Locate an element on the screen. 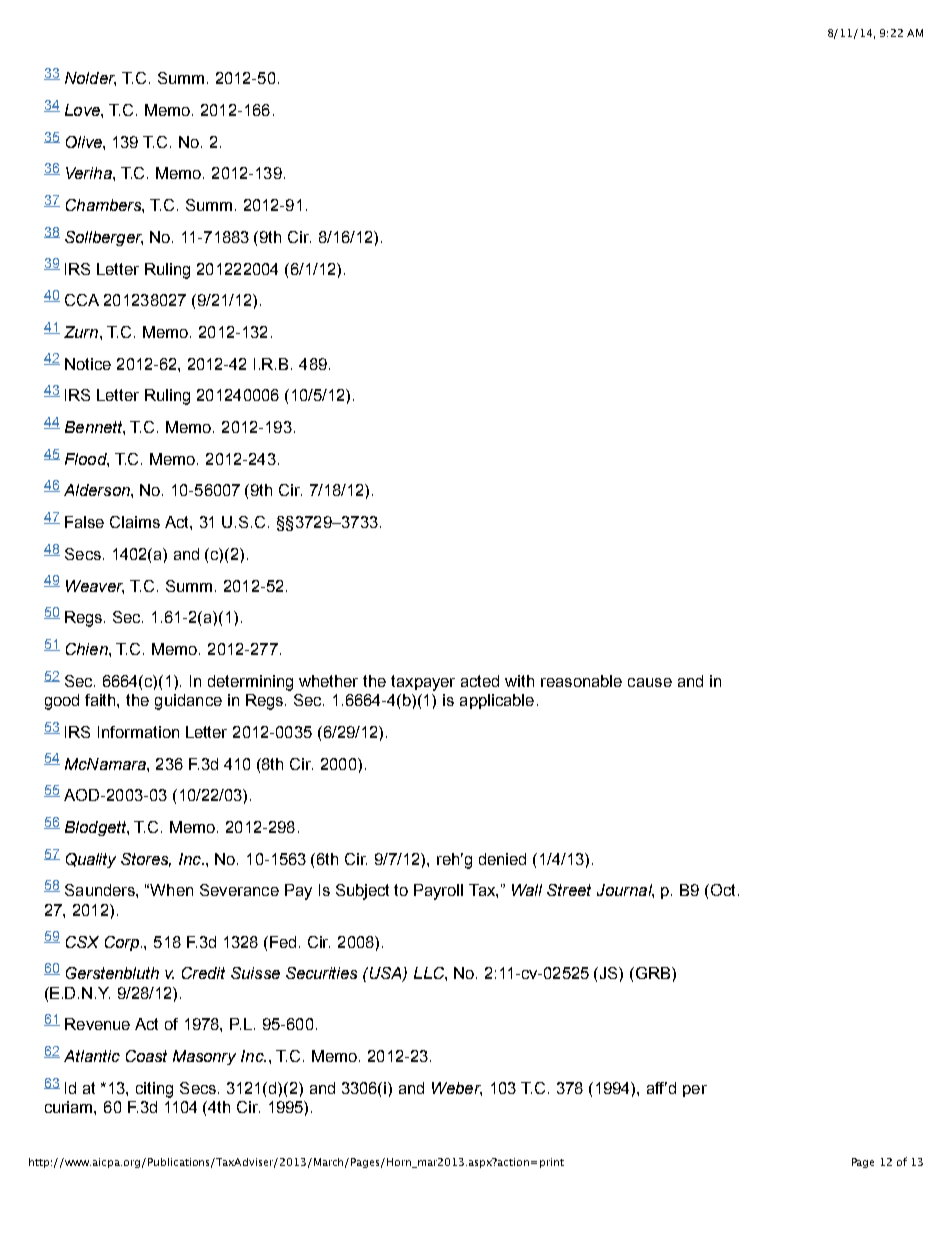 This screenshot has width=952, height=1233. Weber is located at coordinates (457, 1089).
